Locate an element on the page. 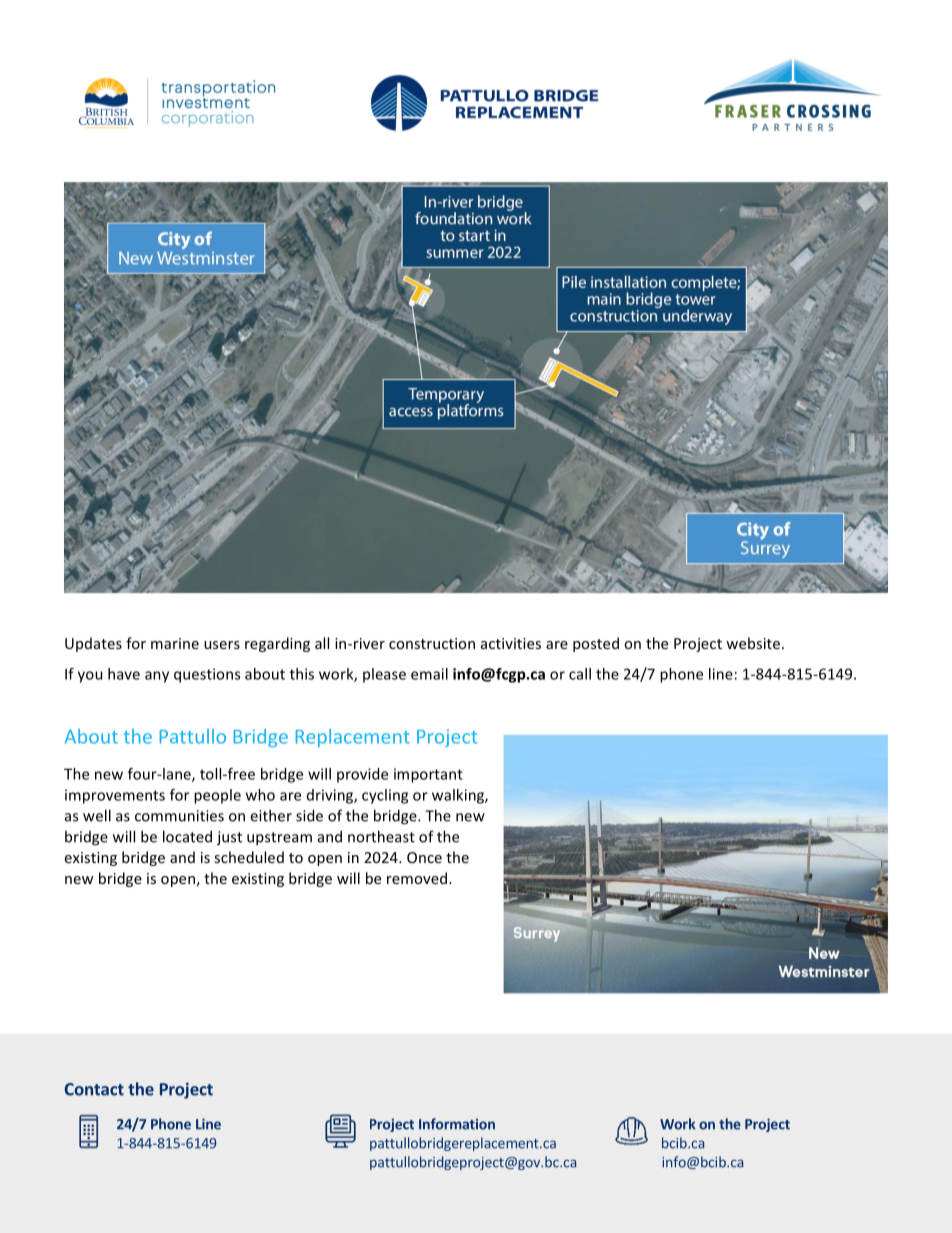  construction is located at coordinates (432, 643).
